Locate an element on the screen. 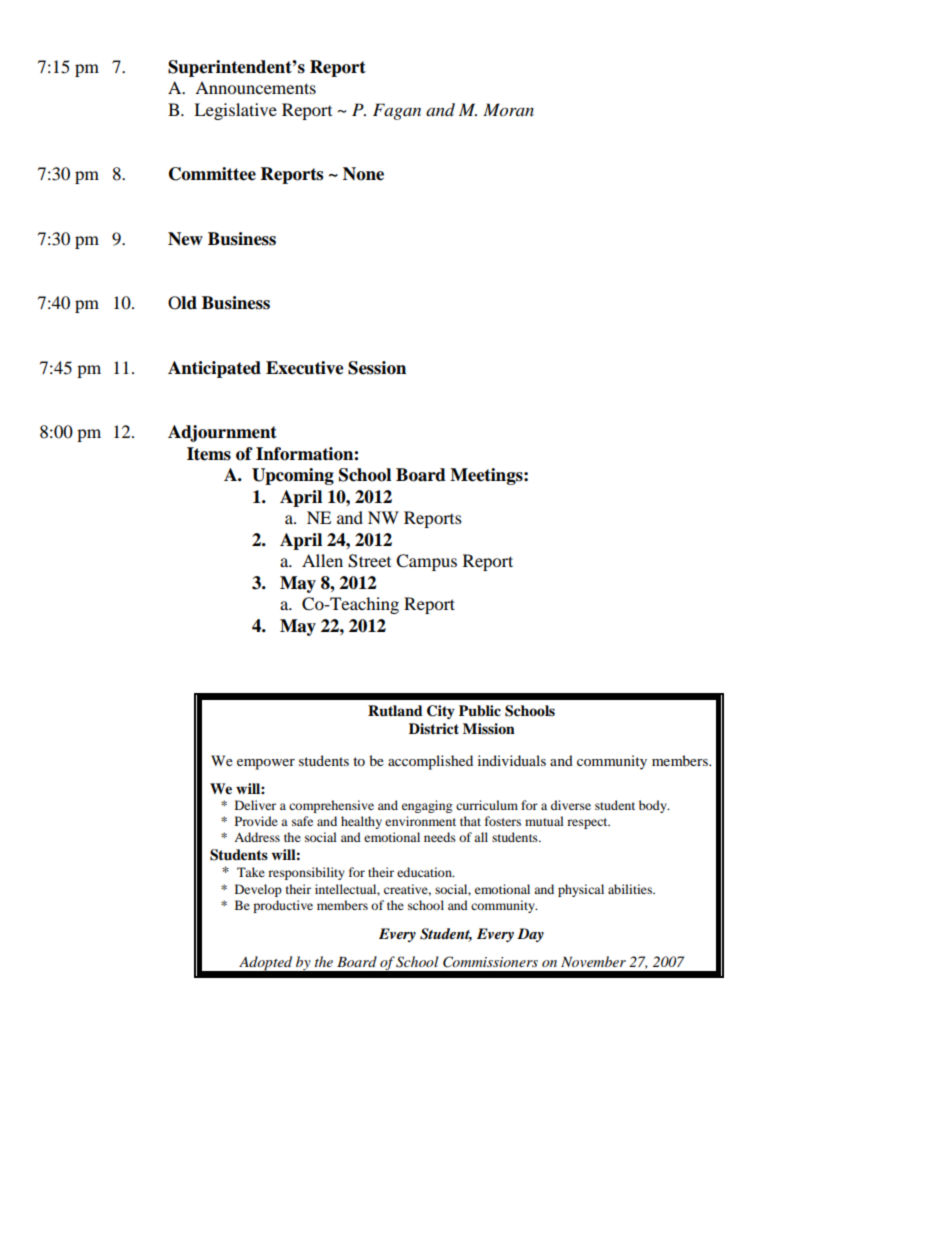 The image size is (952, 1233). empower is located at coordinates (266, 764).
